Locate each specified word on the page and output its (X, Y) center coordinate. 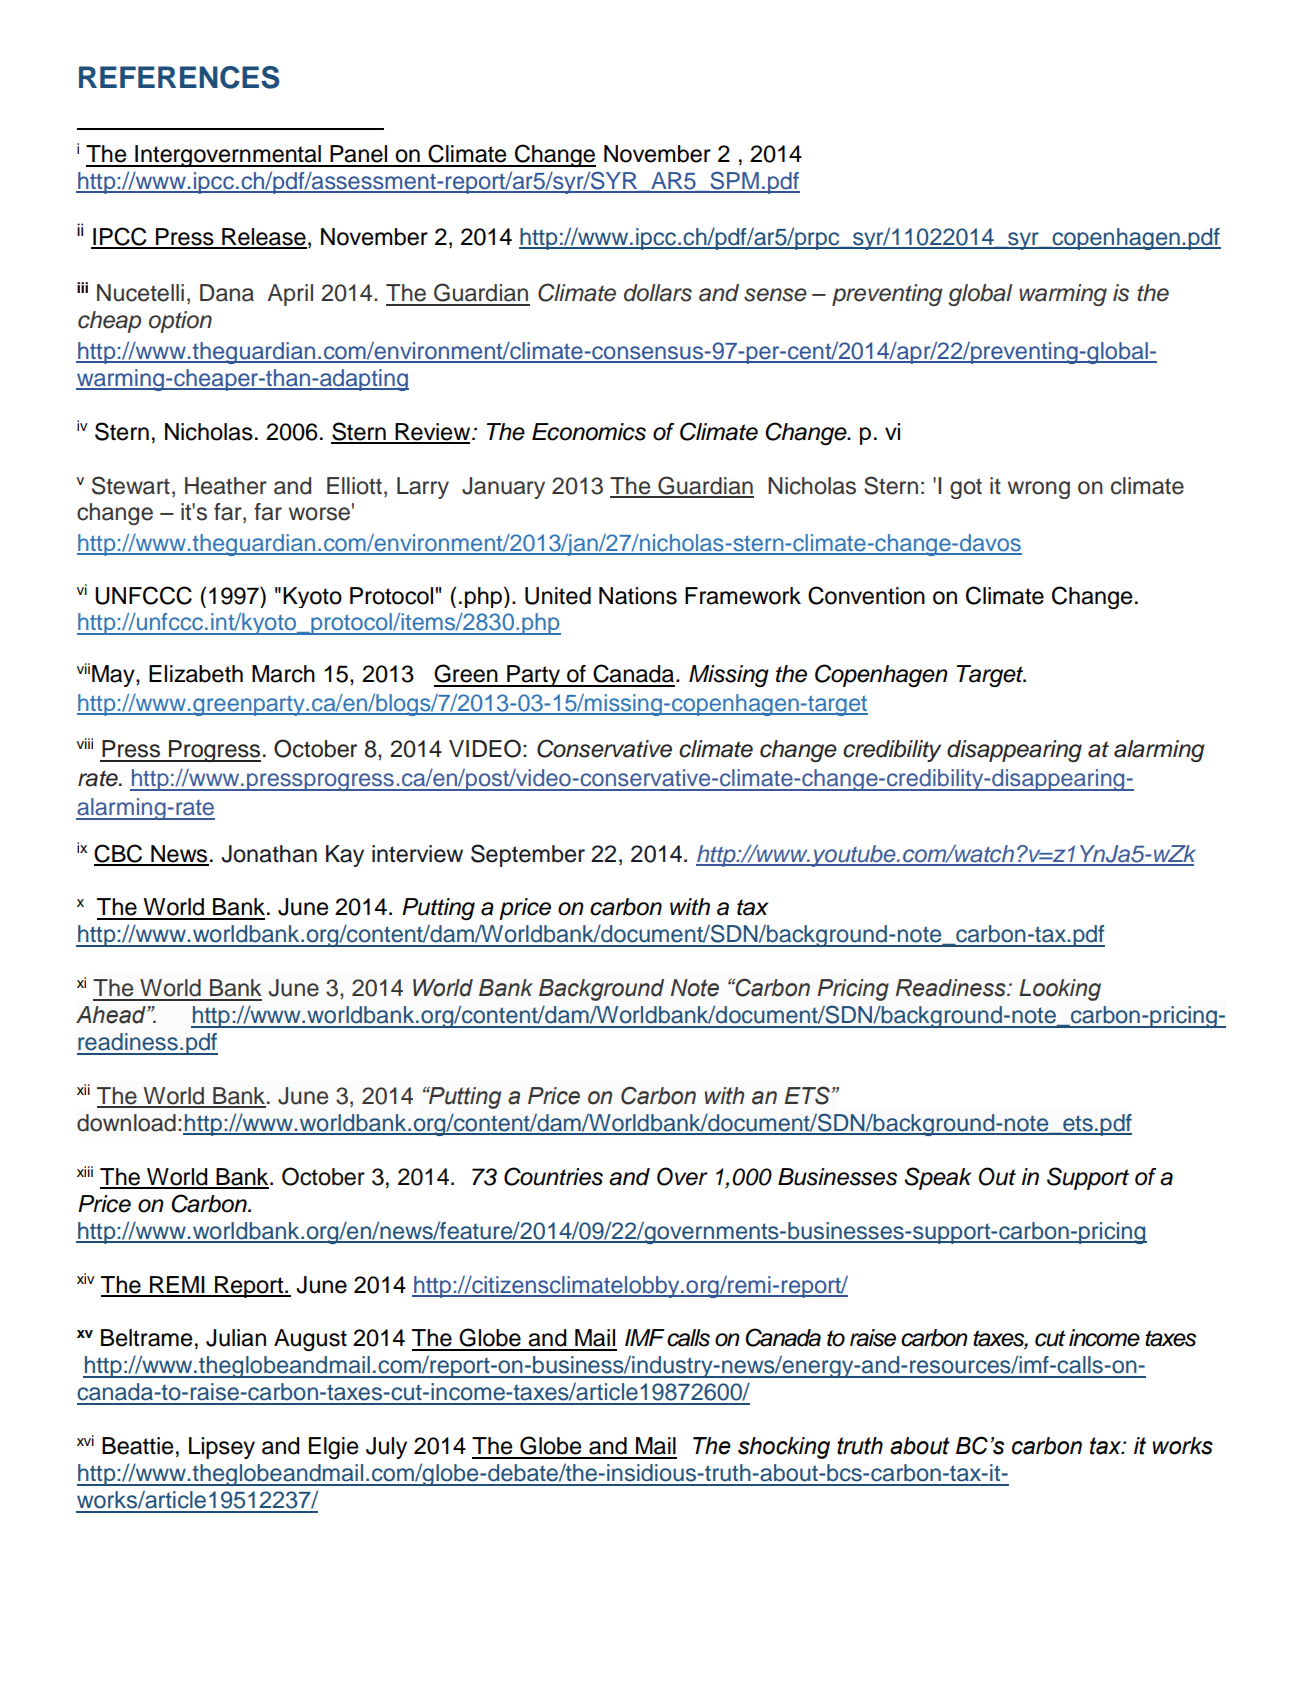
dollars (658, 293)
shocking (784, 1448)
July (386, 1448)
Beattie (137, 1446)
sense (775, 295)
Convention (866, 595)
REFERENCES (179, 77)
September (528, 855)
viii (85, 743)
